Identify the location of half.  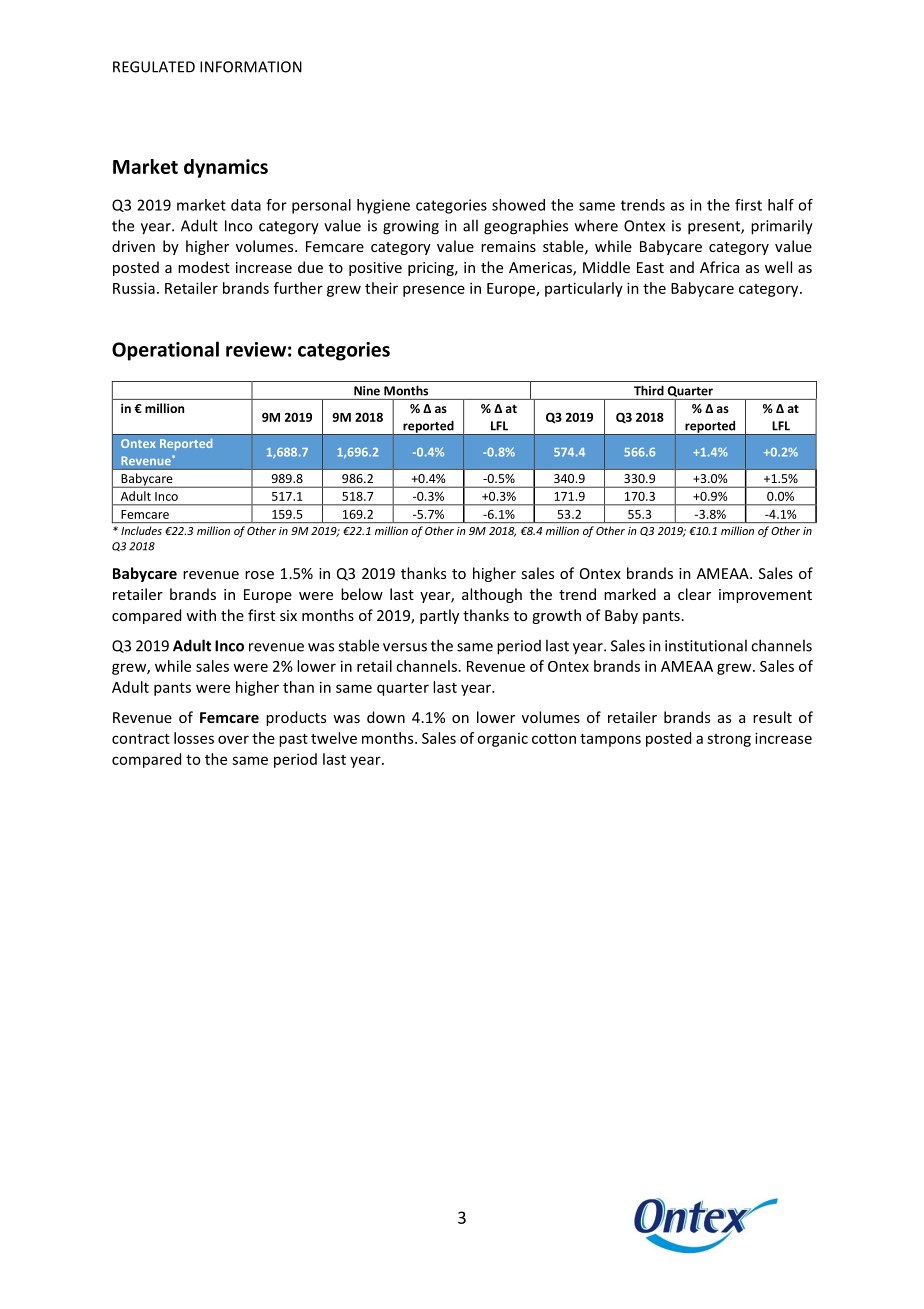
(781, 205).
